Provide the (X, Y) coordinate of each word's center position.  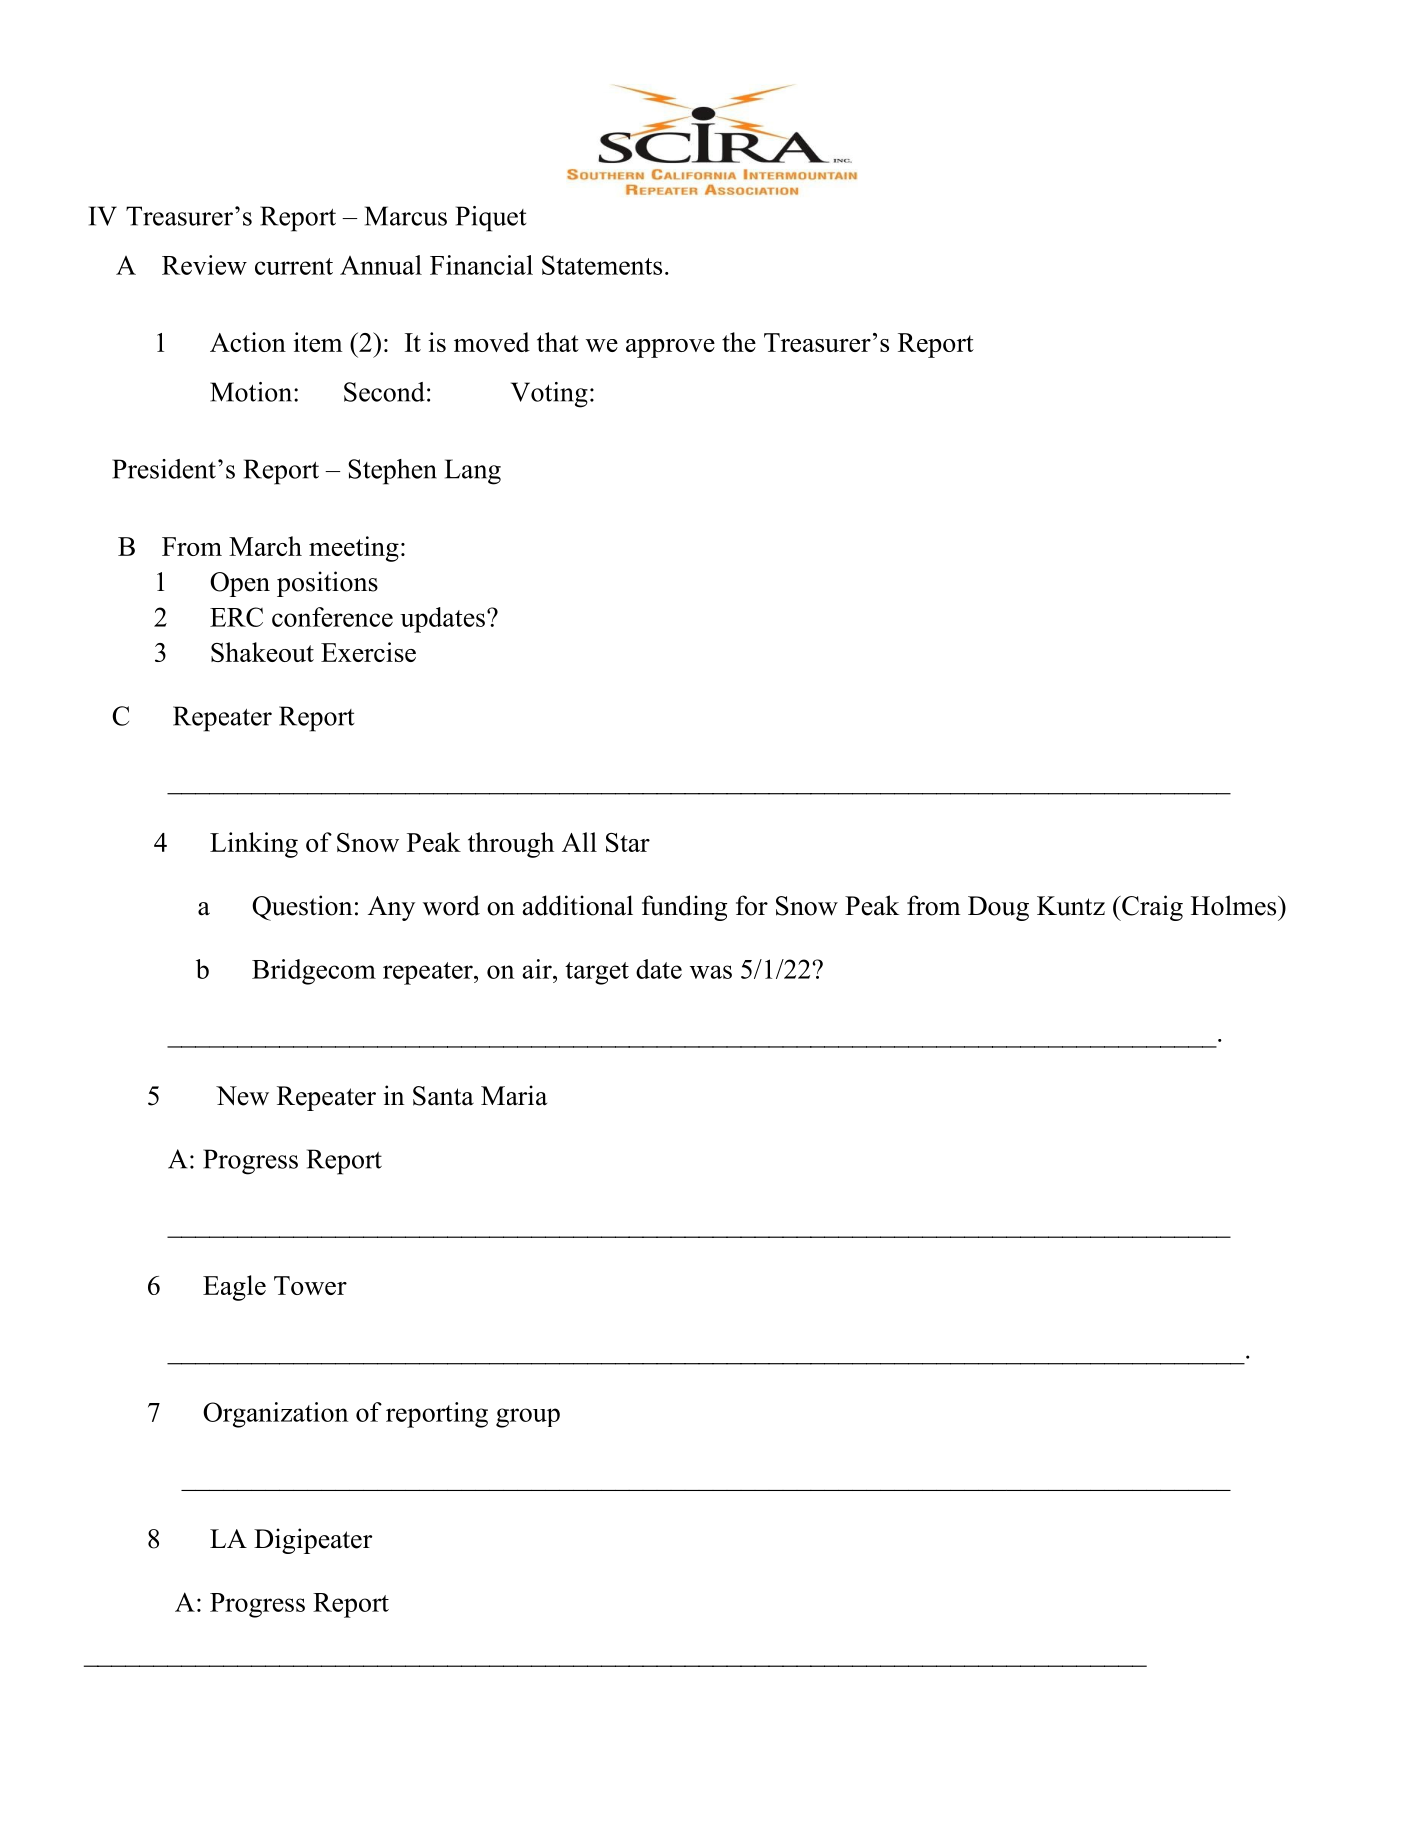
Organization (275, 1415)
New (242, 1096)
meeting (354, 549)
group (528, 1418)
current (294, 266)
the (739, 342)
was (711, 972)
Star (628, 842)
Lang (473, 472)
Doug (998, 908)
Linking (254, 845)
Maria (514, 1095)
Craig (1151, 908)
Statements (602, 265)
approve (670, 348)
